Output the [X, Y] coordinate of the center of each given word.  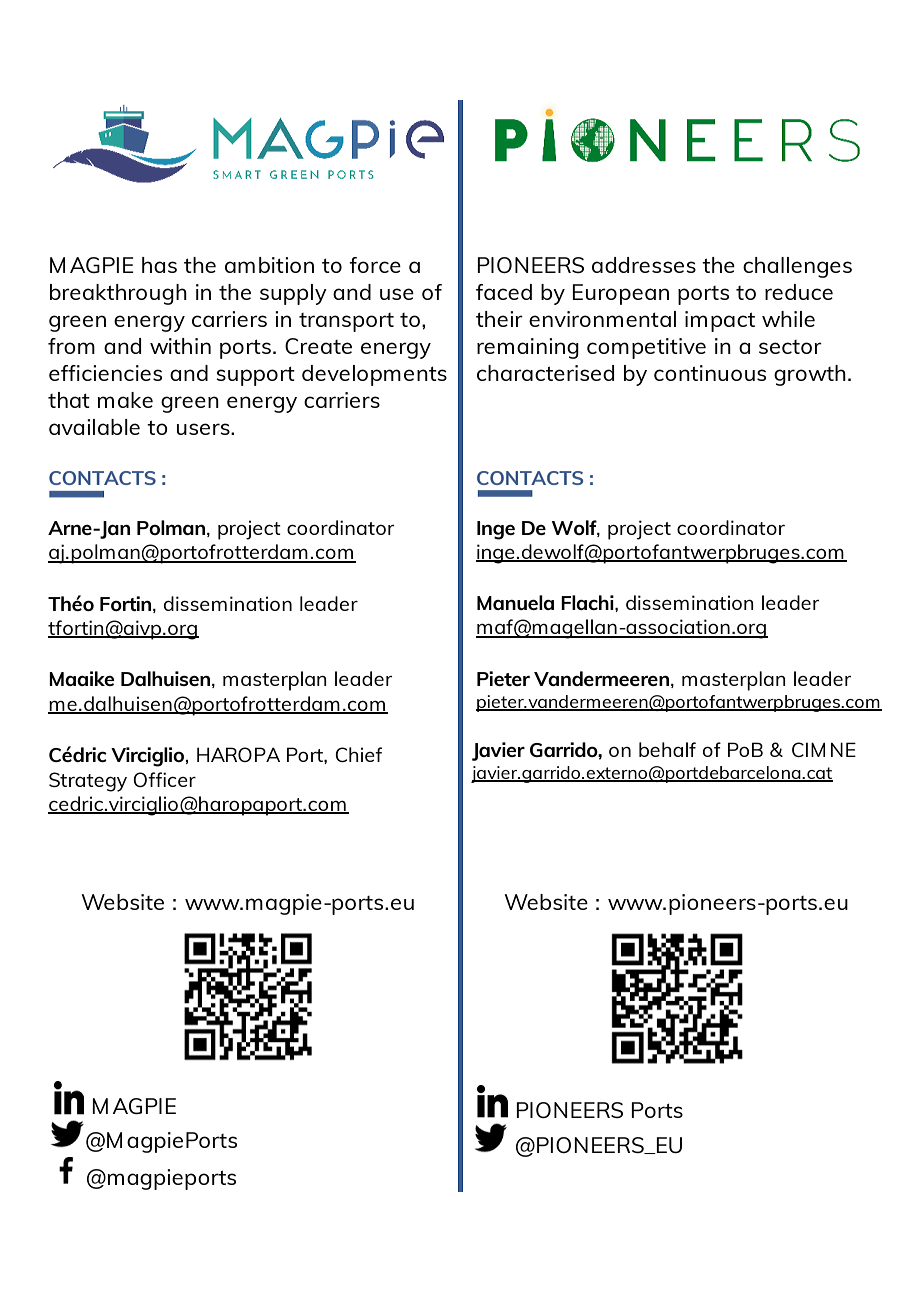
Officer [164, 779]
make [125, 400]
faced [504, 292]
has [159, 265]
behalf [667, 749]
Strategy [88, 782]
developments [374, 375]
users [204, 429]
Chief [358, 754]
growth [810, 375]
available [94, 427]
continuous [710, 373]
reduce [799, 292]
